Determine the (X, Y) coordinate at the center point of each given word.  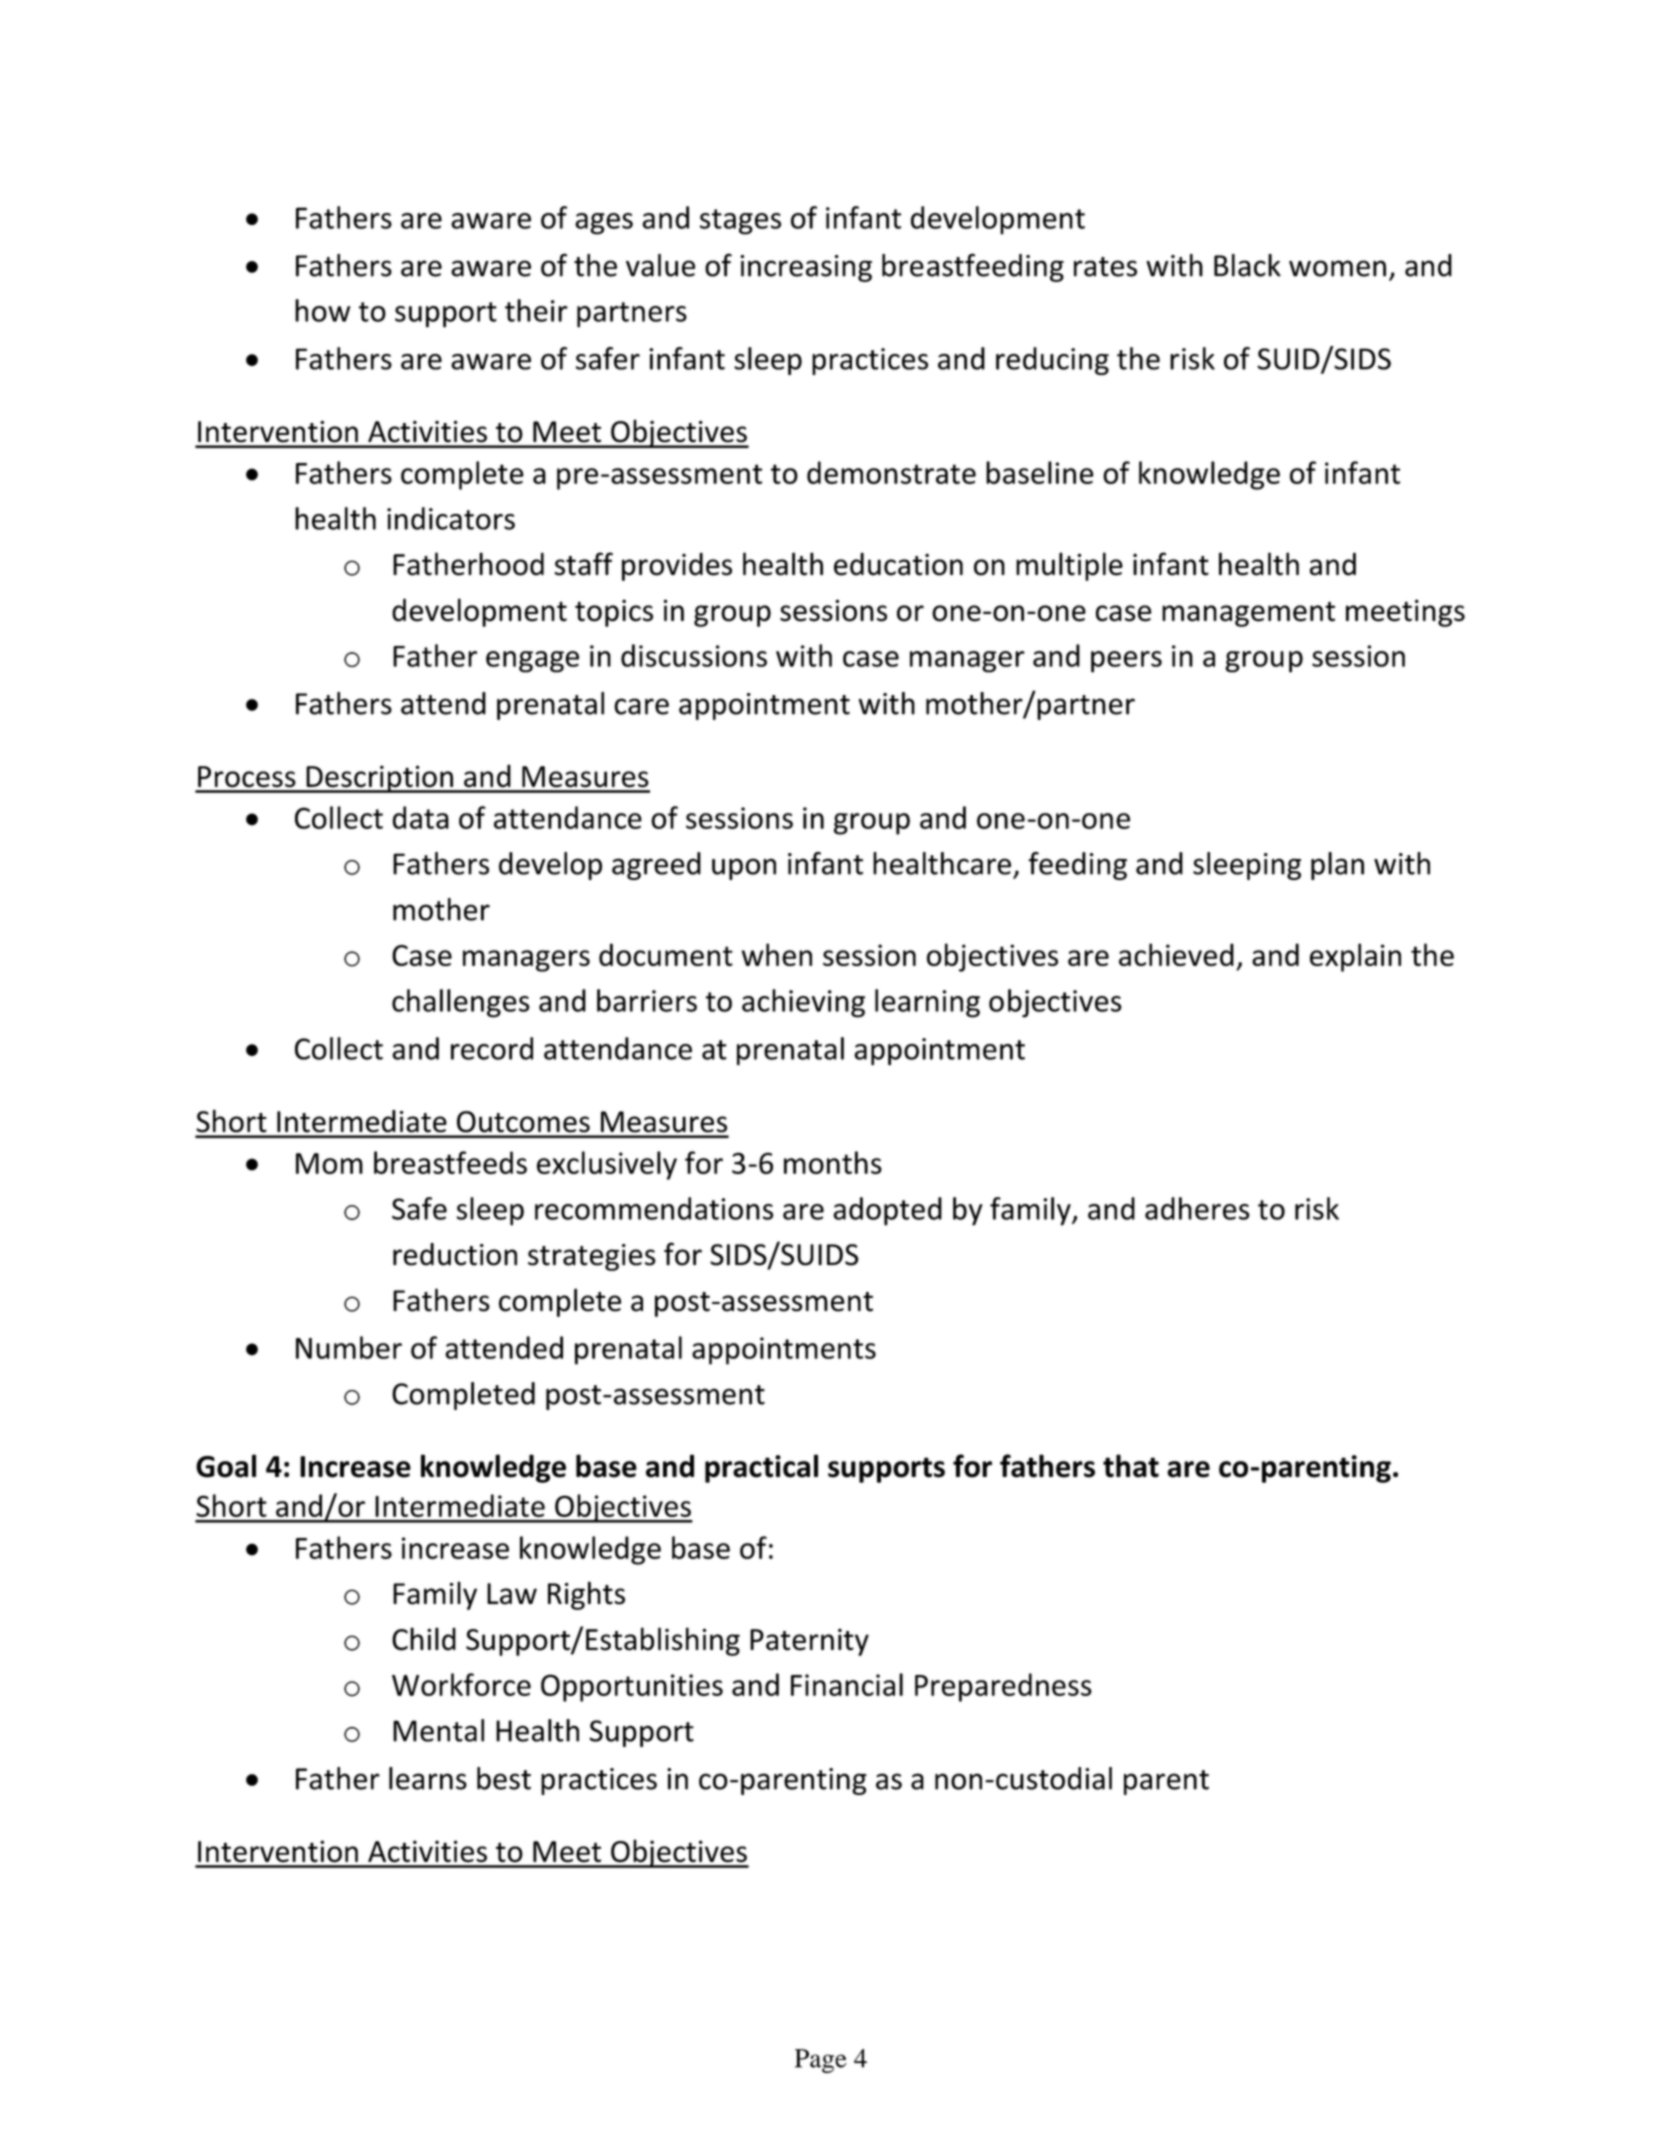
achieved (1176, 954)
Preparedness (1003, 1687)
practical (761, 1468)
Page (821, 2061)
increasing (806, 268)
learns (428, 1778)
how (322, 310)
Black (1247, 265)
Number (349, 1347)
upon (744, 869)
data (420, 817)
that (1131, 1466)
